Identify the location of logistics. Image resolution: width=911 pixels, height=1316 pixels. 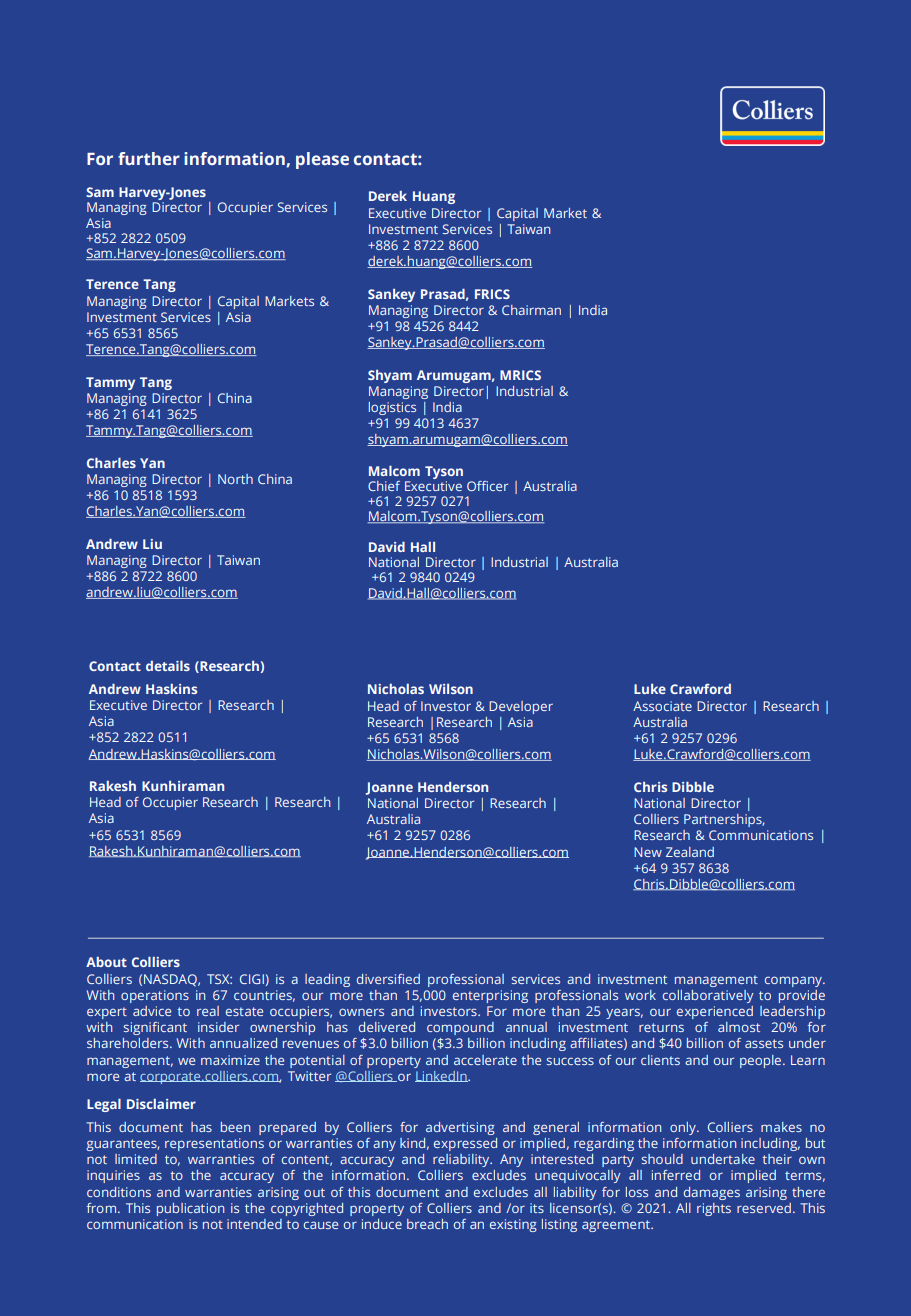
(392, 408).
